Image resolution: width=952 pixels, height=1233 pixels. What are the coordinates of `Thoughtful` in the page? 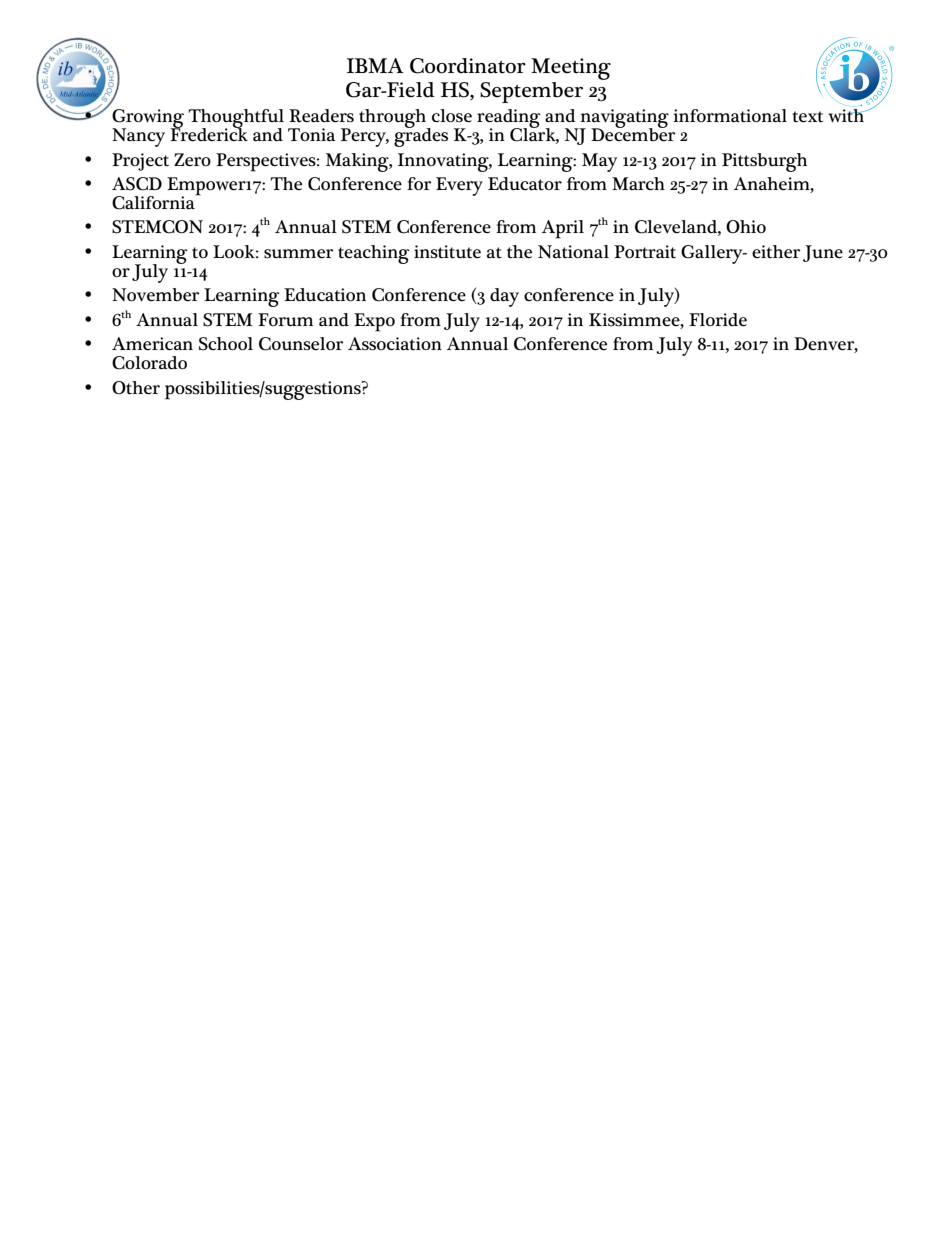 It's located at (236, 119).
